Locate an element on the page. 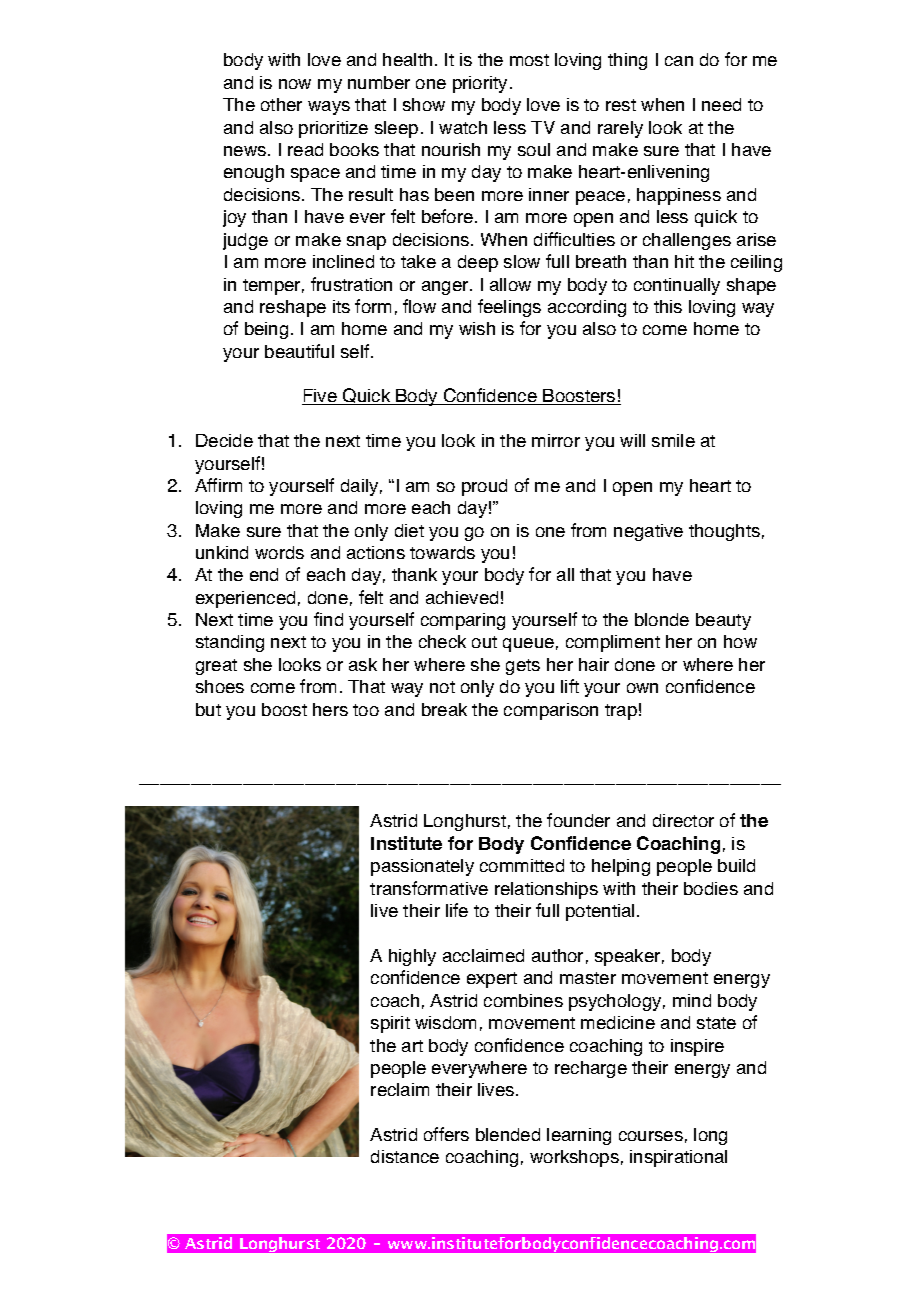 This document has width=924, height=1308. need is located at coordinates (721, 104).
